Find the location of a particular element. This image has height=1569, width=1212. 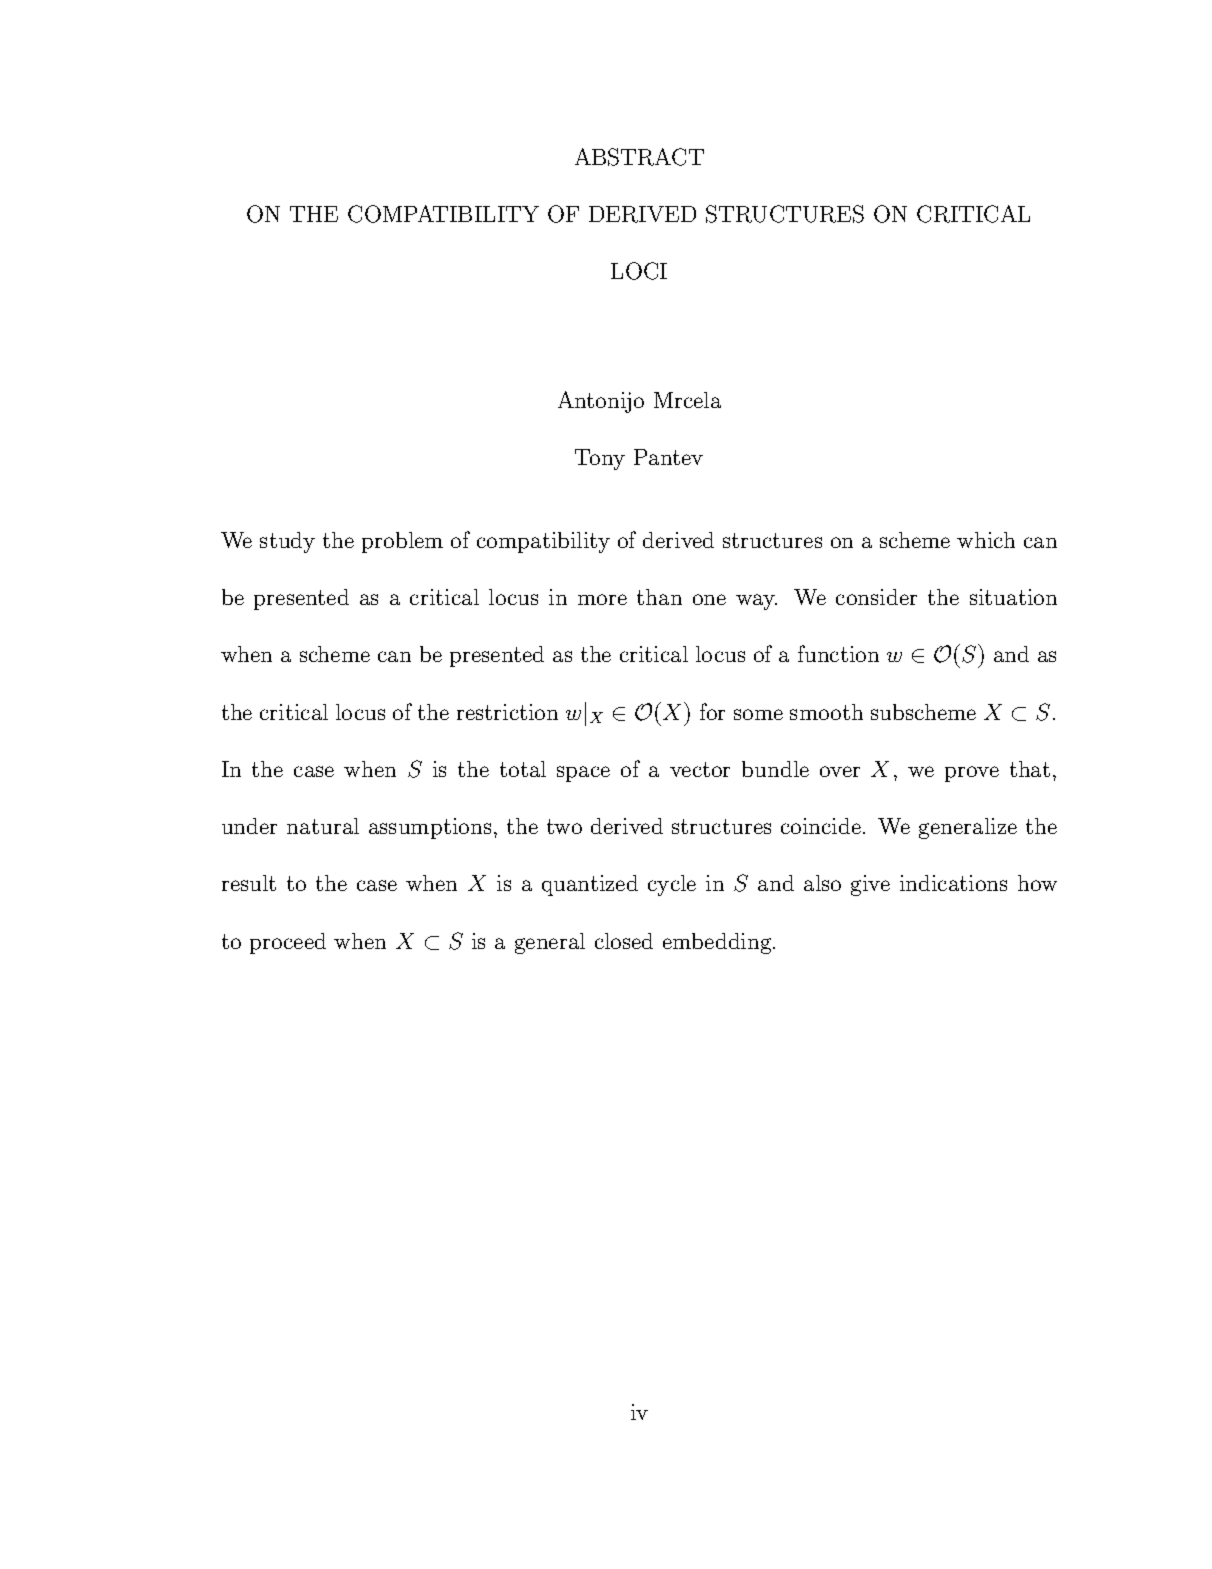

restriction is located at coordinates (507, 712).
